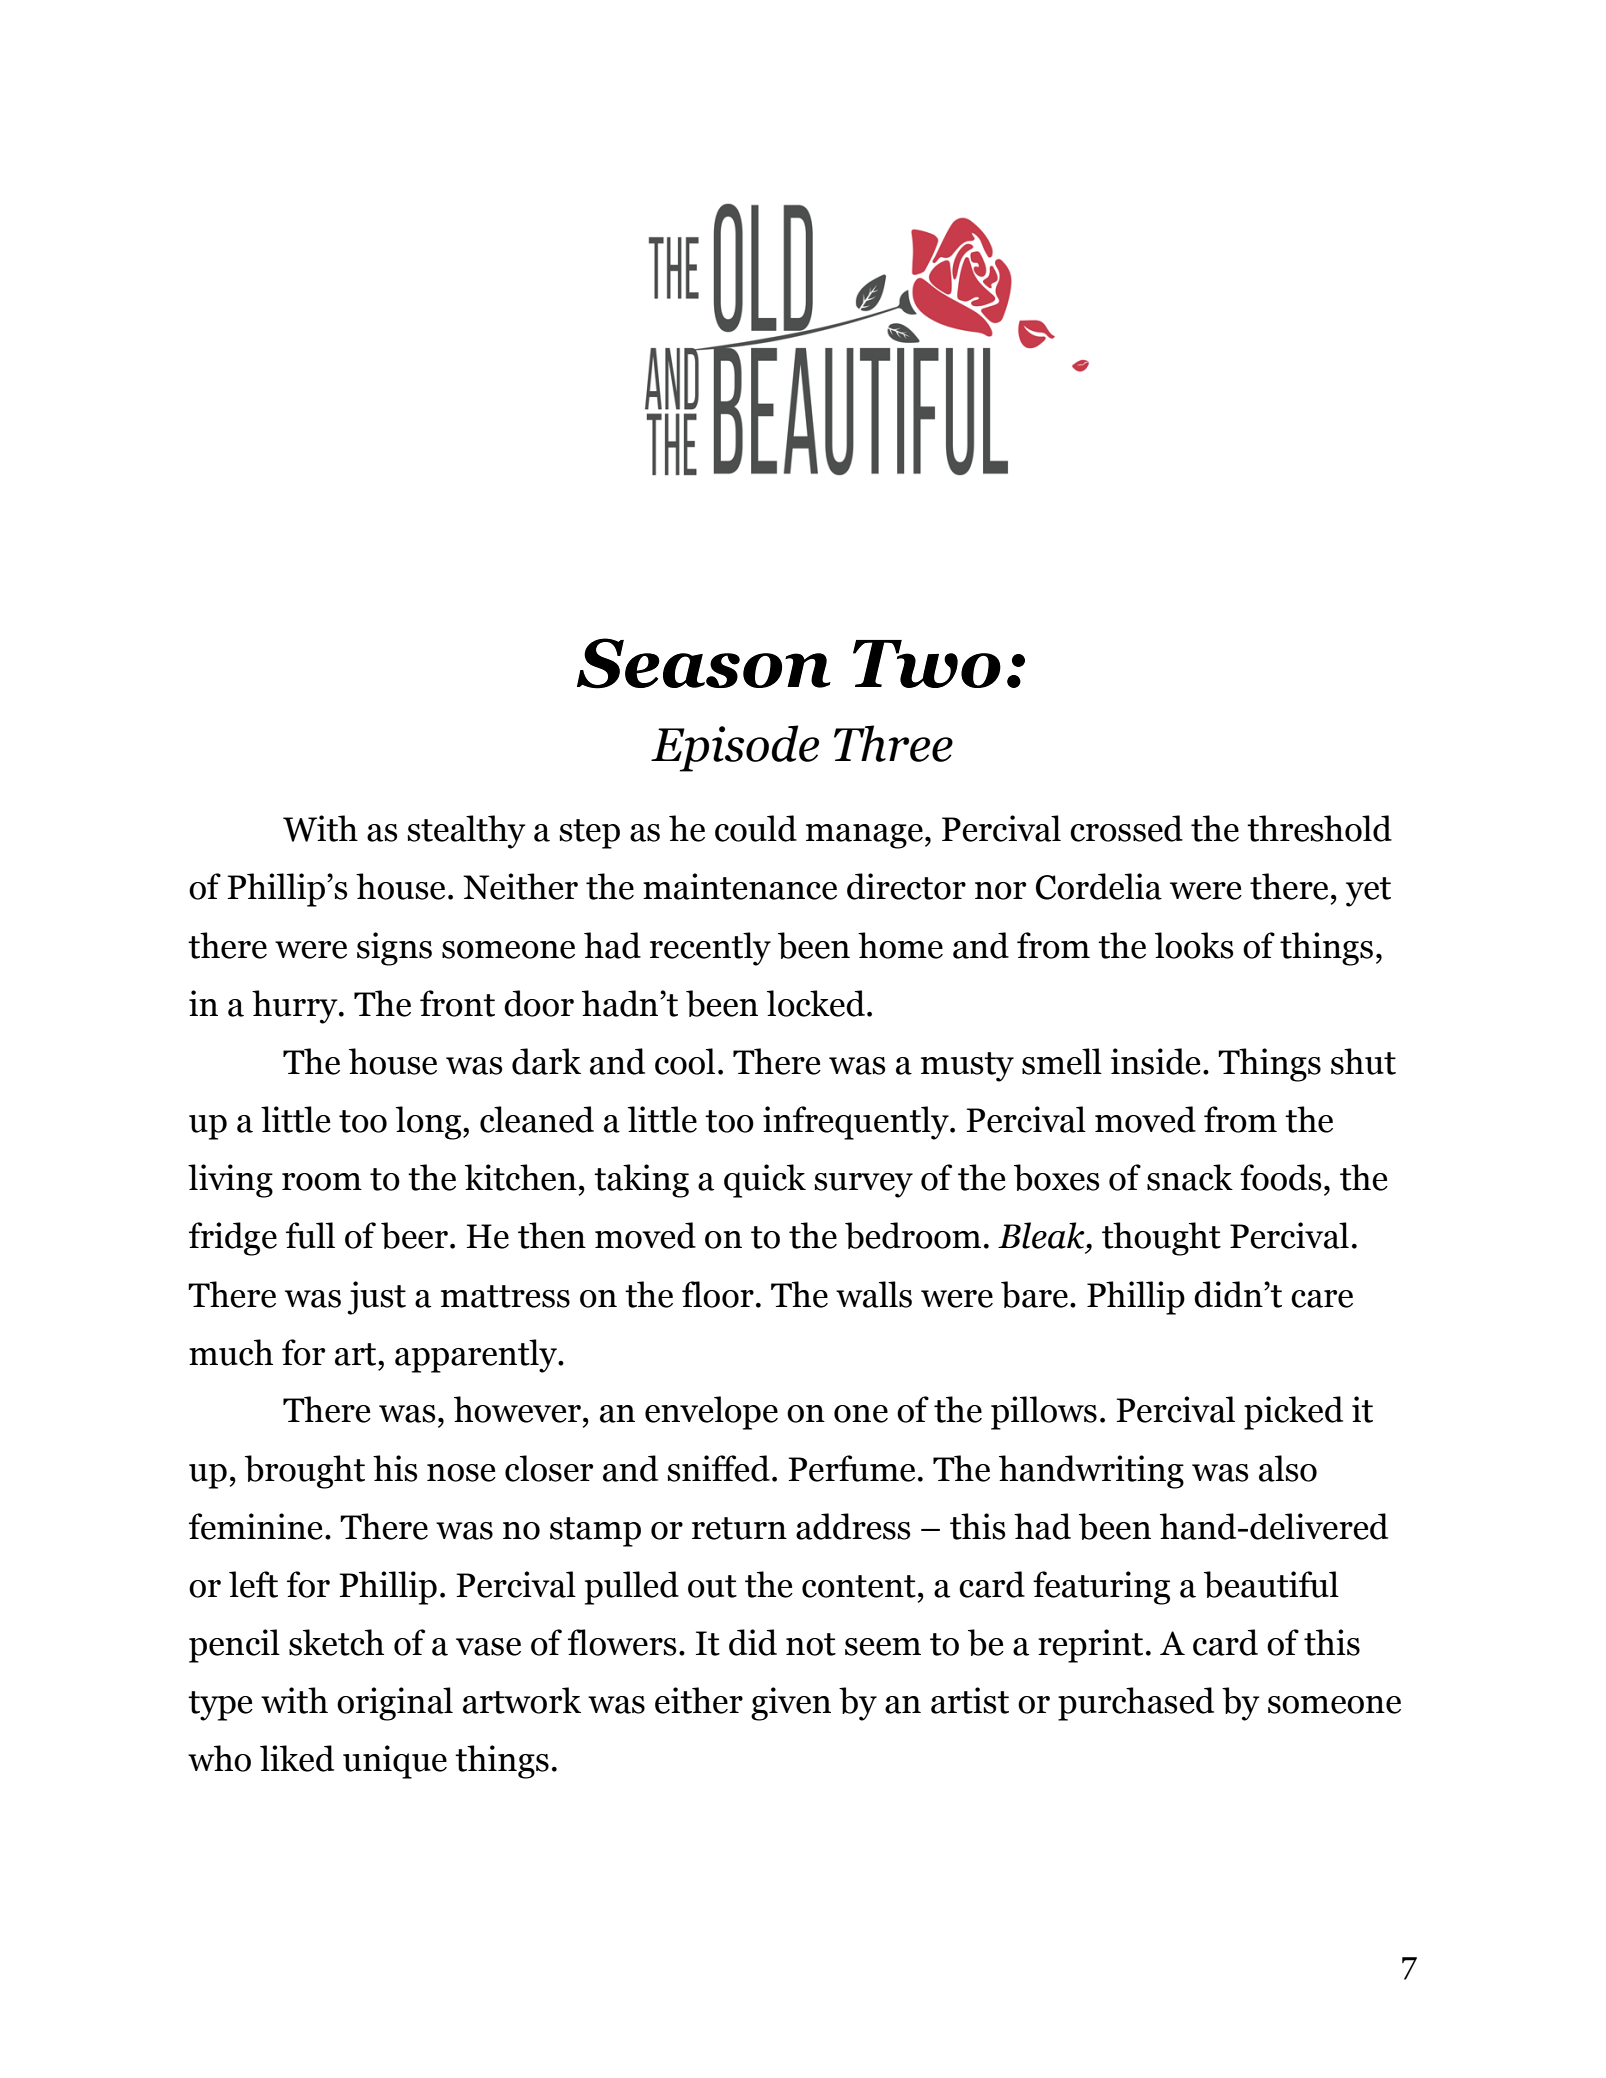 This document has width=1606, height=2078. What do you see at coordinates (477, 1356) in the document?
I see `apparently` at bounding box center [477, 1356].
